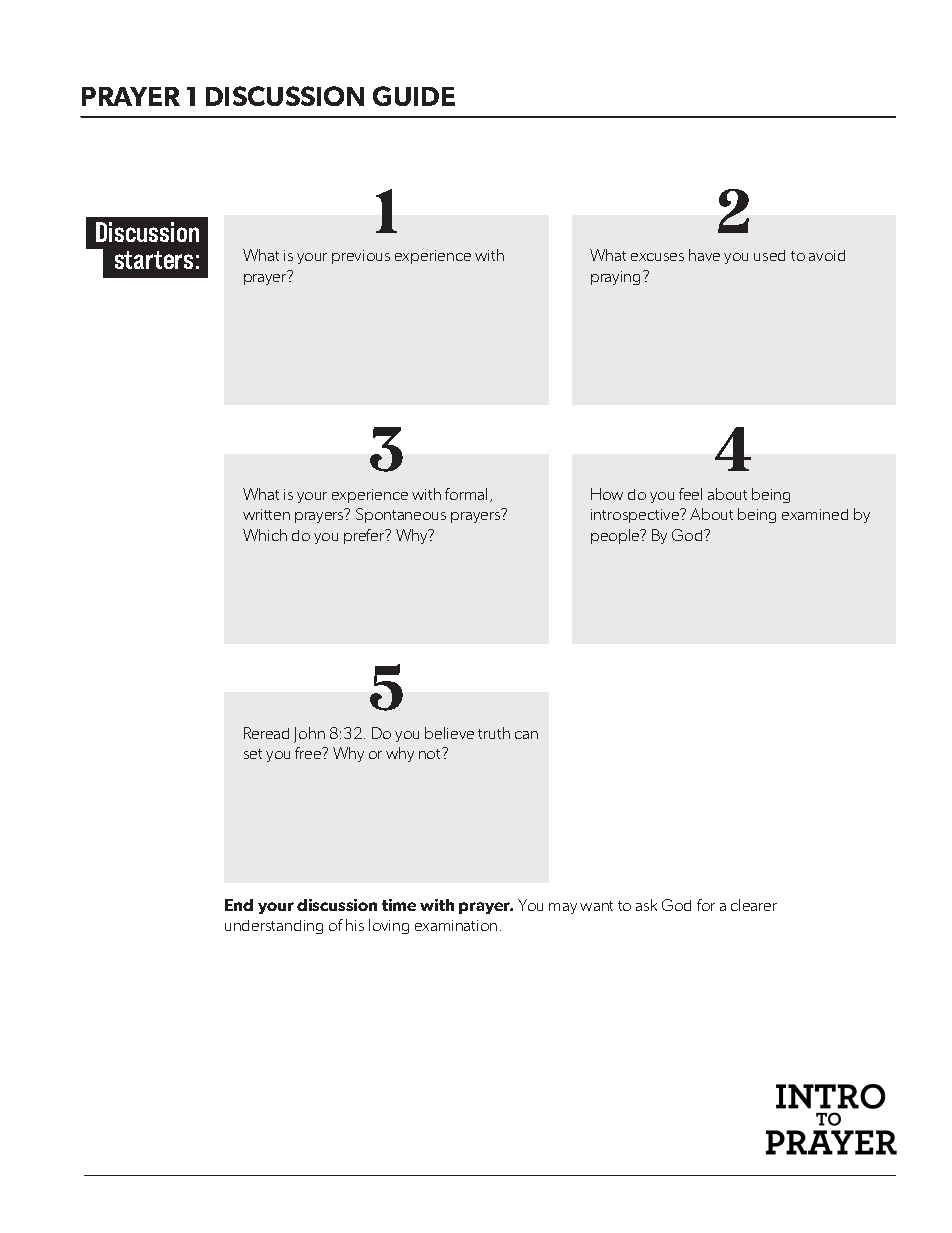 The image size is (952, 1233). Describe the element at coordinates (754, 905) in the document. I see `clearer` at that location.
